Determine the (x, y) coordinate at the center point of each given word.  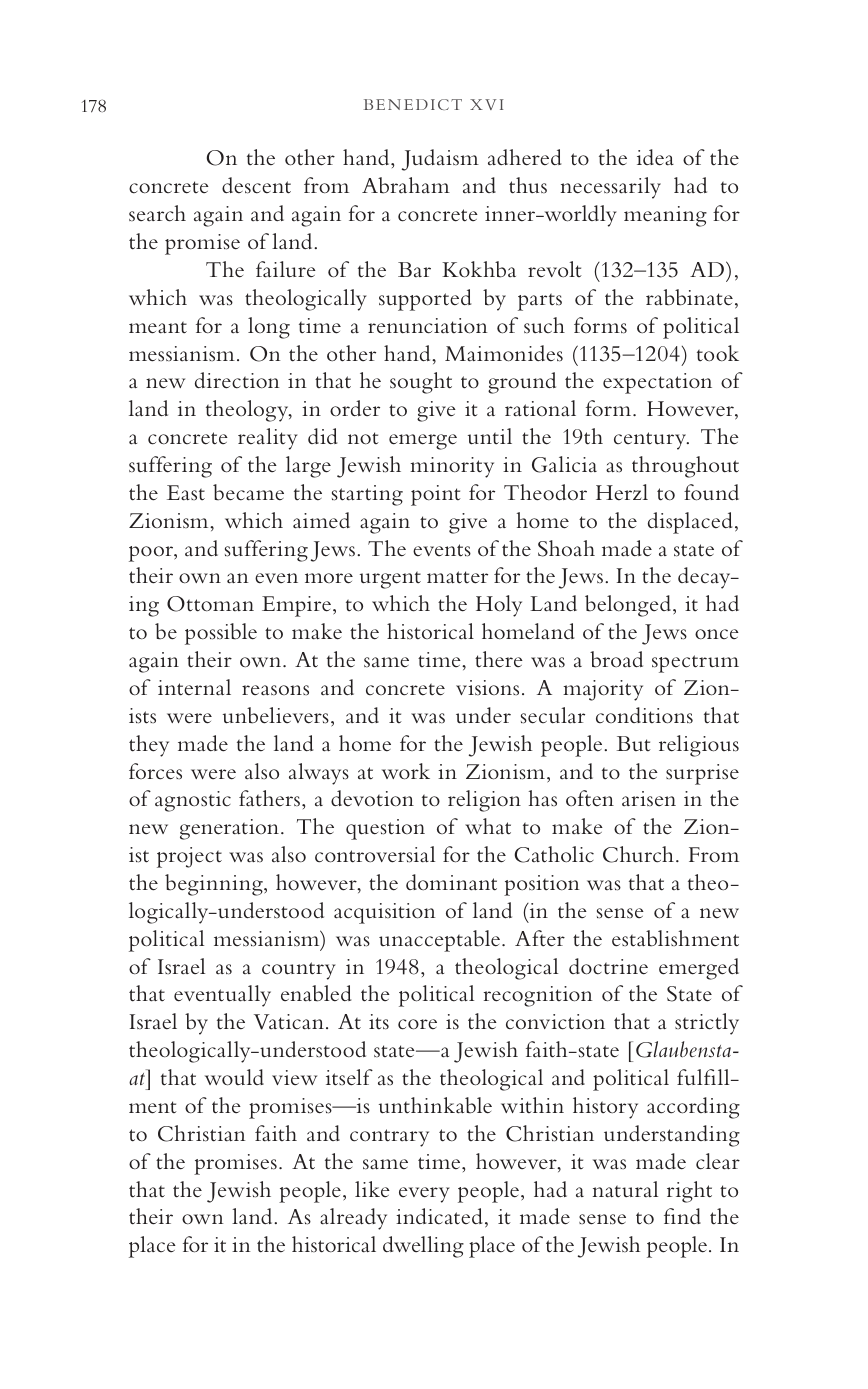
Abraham (406, 185)
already (353, 1219)
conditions (644, 715)
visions (487, 688)
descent (256, 185)
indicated (439, 1216)
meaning (665, 216)
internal (194, 687)
